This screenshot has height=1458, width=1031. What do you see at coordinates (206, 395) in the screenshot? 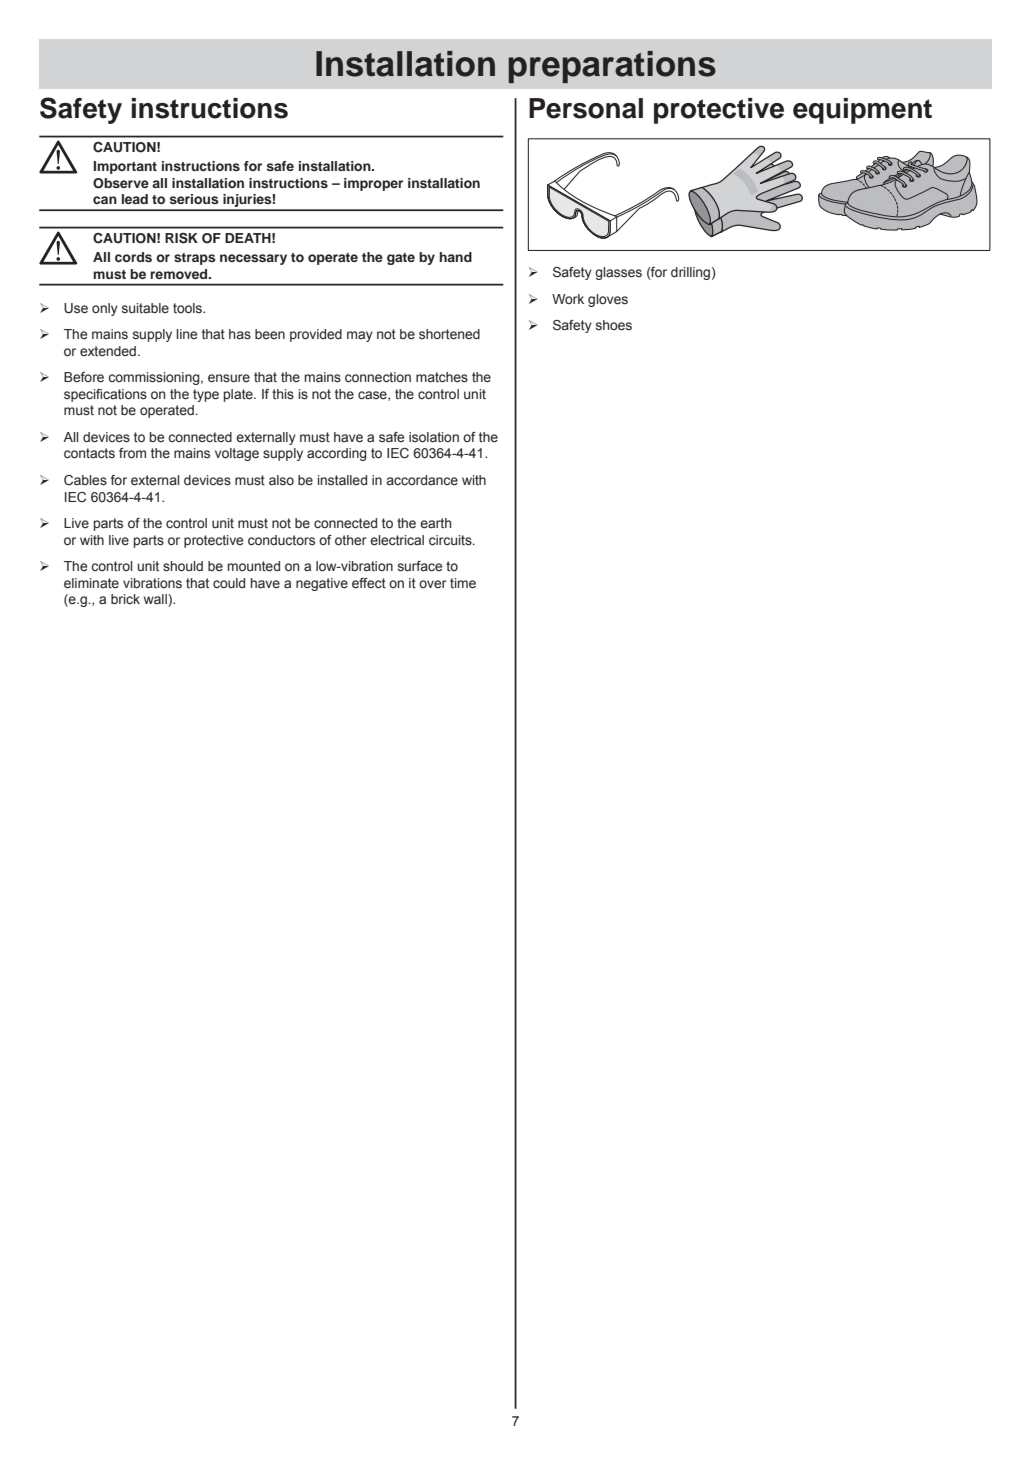
I see `type` at bounding box center [206, 395].
